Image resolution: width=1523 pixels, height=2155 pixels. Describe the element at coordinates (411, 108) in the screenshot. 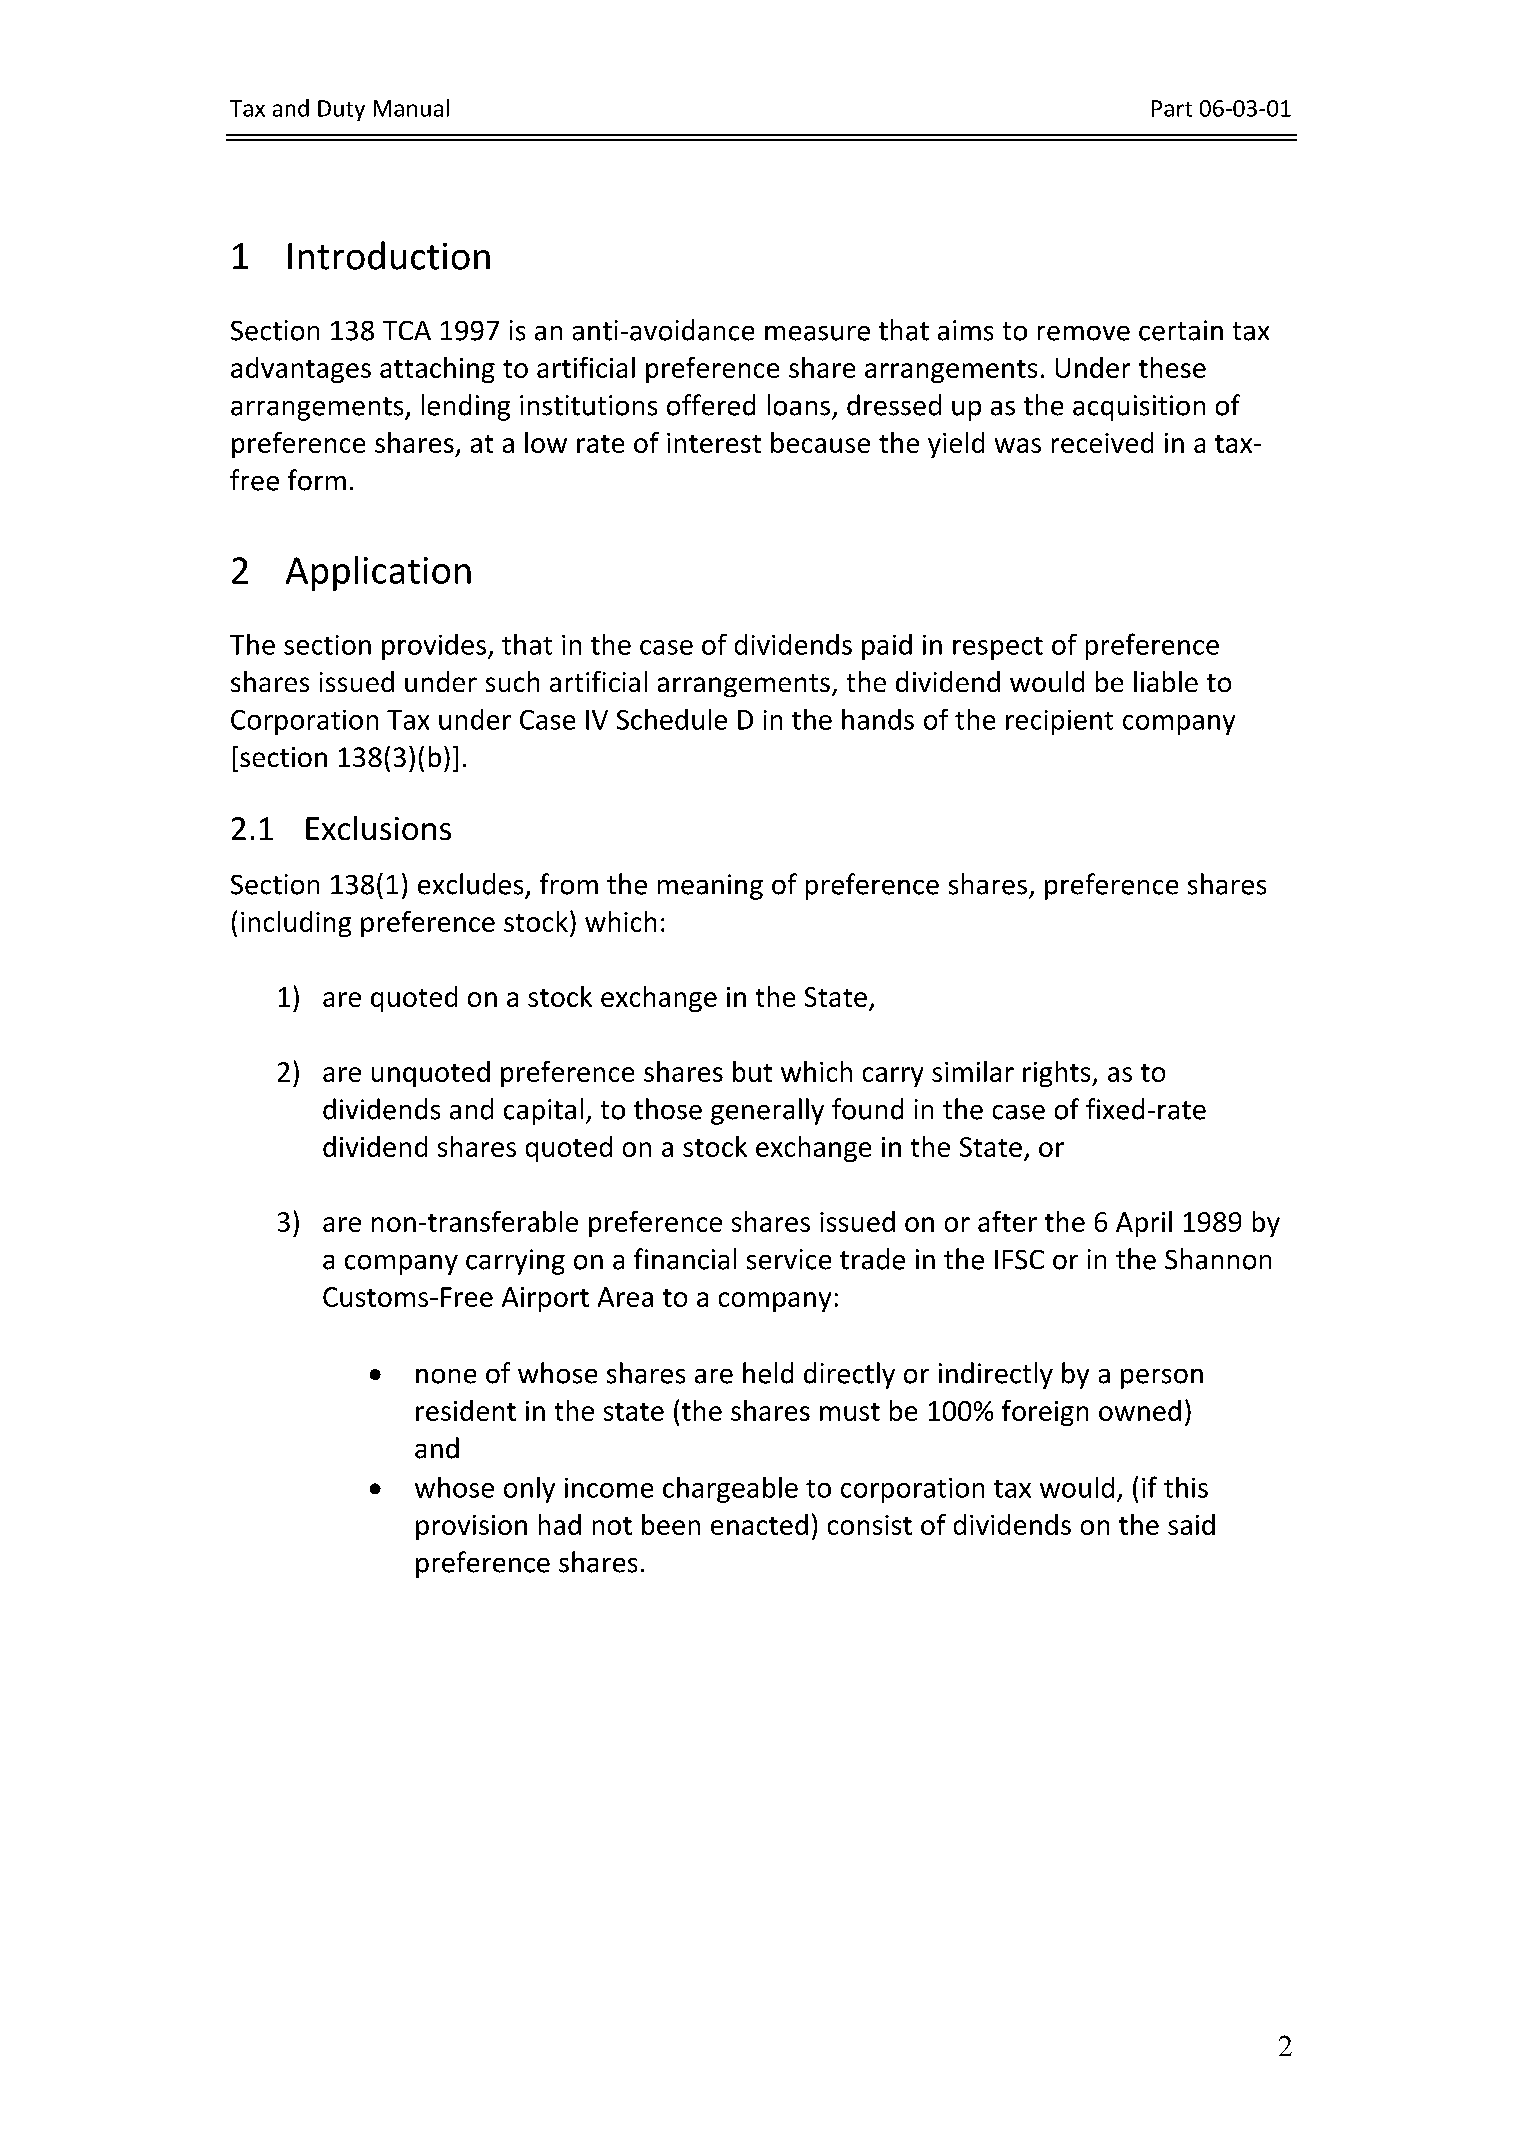

I see `Manual` at that location.
